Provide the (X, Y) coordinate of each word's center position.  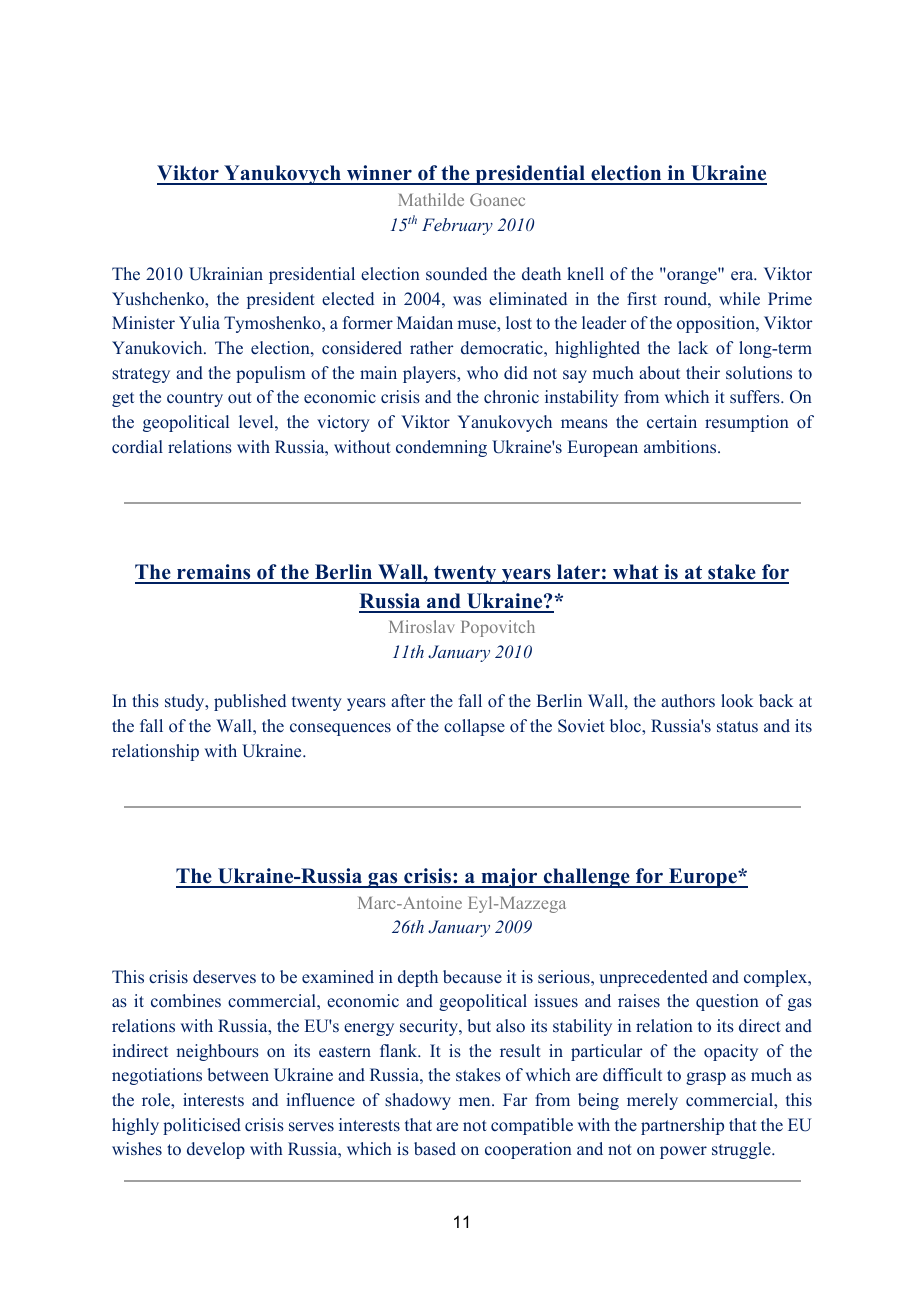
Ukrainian (226, 274)
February (457, 226)
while (739, 299)
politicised (202, 1126)
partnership (682, 1126)
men (476, 1102)
